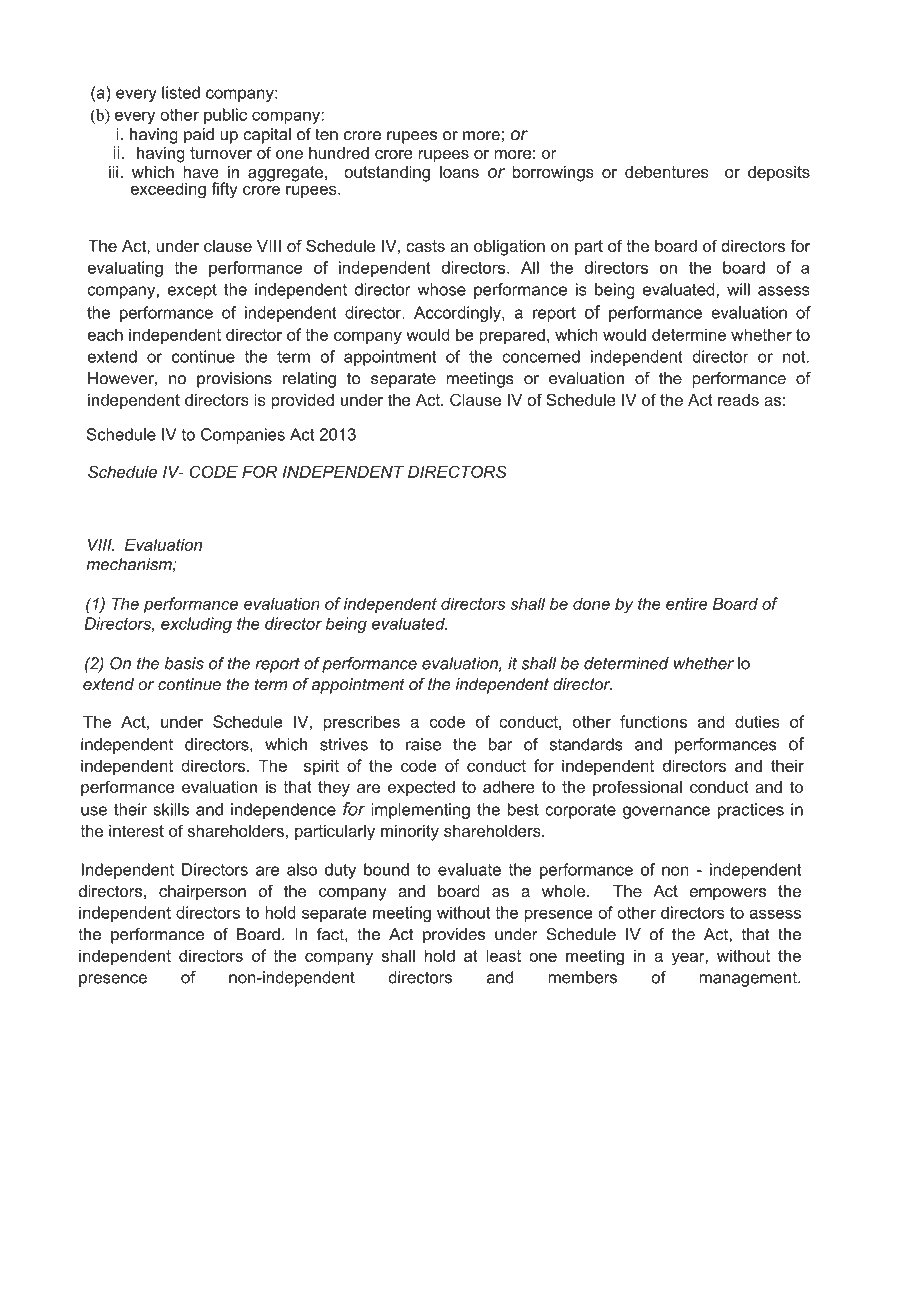 The width and height of the image is (911, 1316). What do you see at coordinates (202, 893) in the image?
I see `chairperson` at bounding box center [202, 893].
